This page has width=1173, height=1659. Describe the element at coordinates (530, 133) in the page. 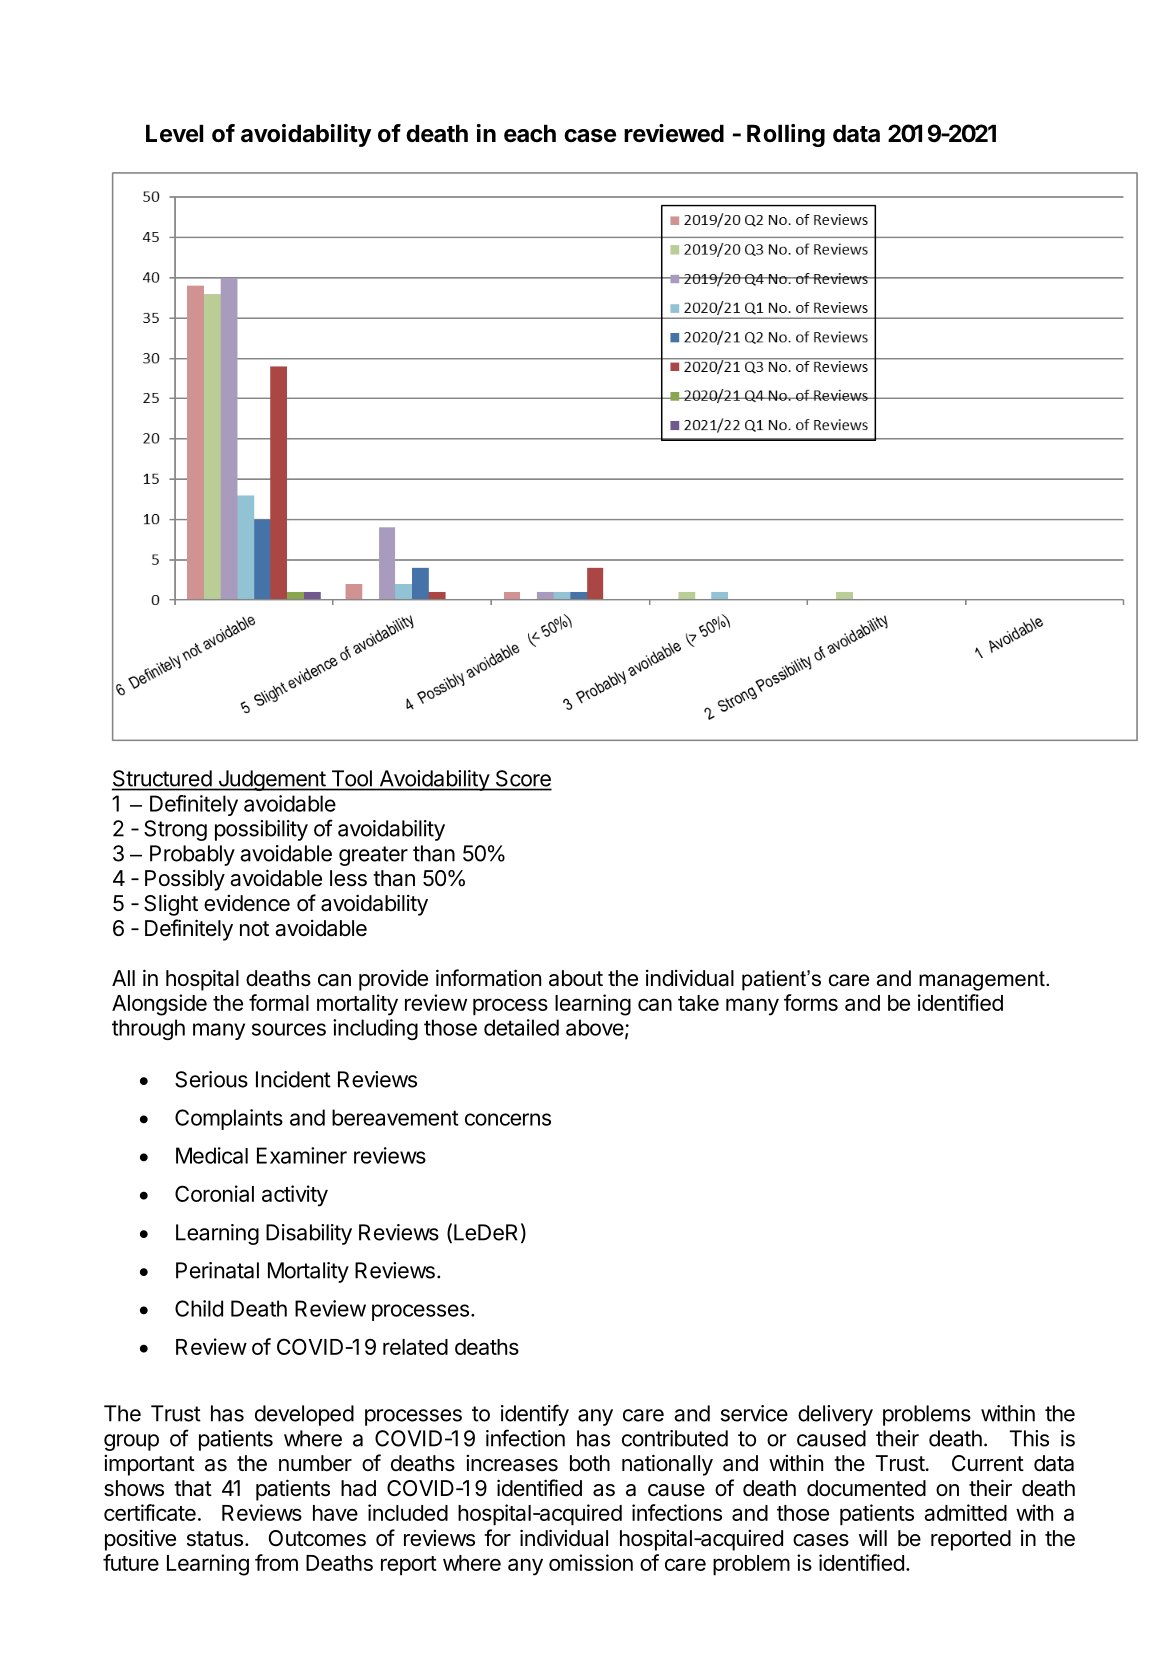

I see `each` at that location.
